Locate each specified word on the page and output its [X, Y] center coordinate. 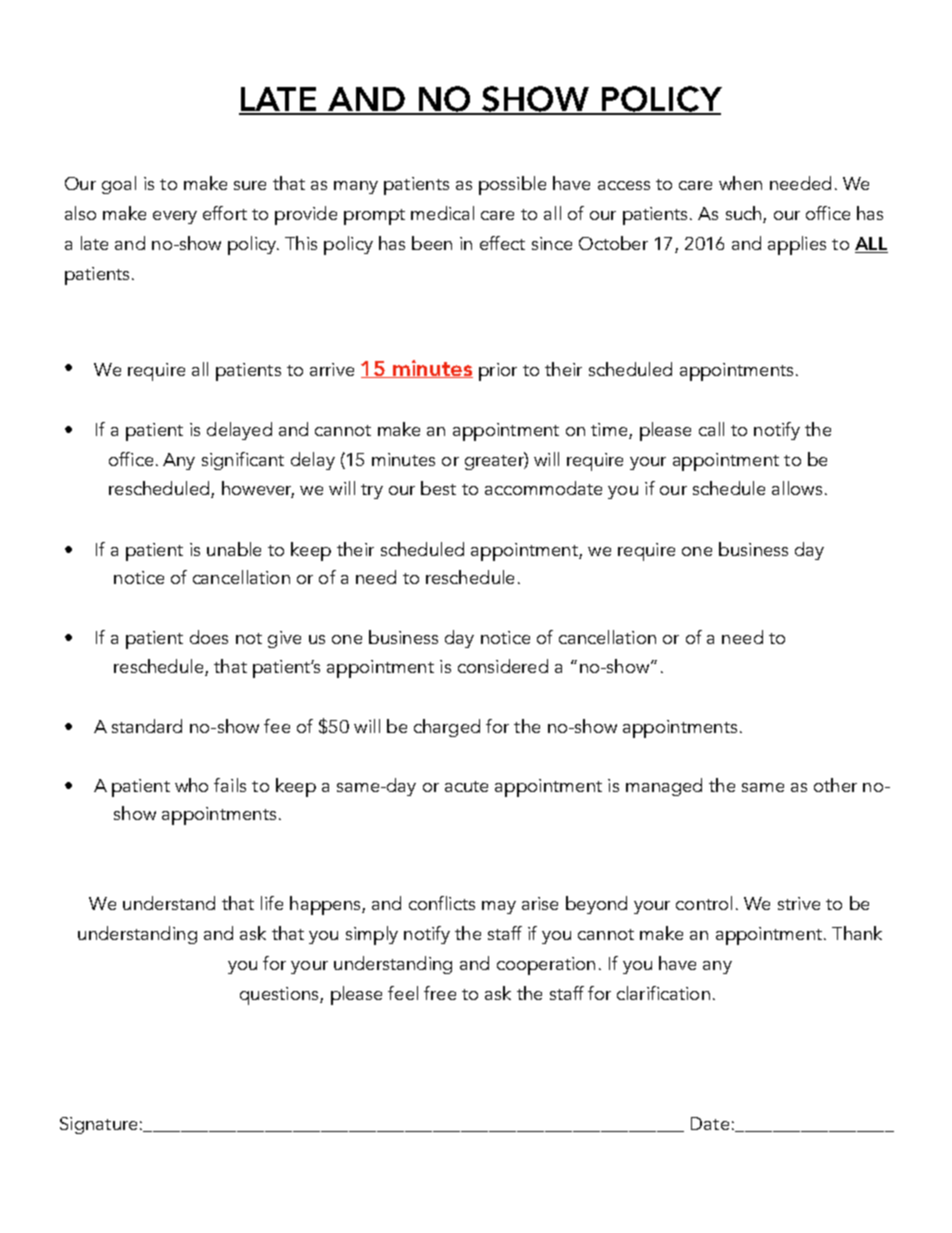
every [175, 217]
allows [797, 488]
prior [498, 372]
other [835, 785]
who [191, 785]
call [711, 429]
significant [243, 461]
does [209, 637]
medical [442, 213]
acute [466, 786]
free [440, 993]
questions [280, 996]
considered [503, 666]
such [743, 213]
